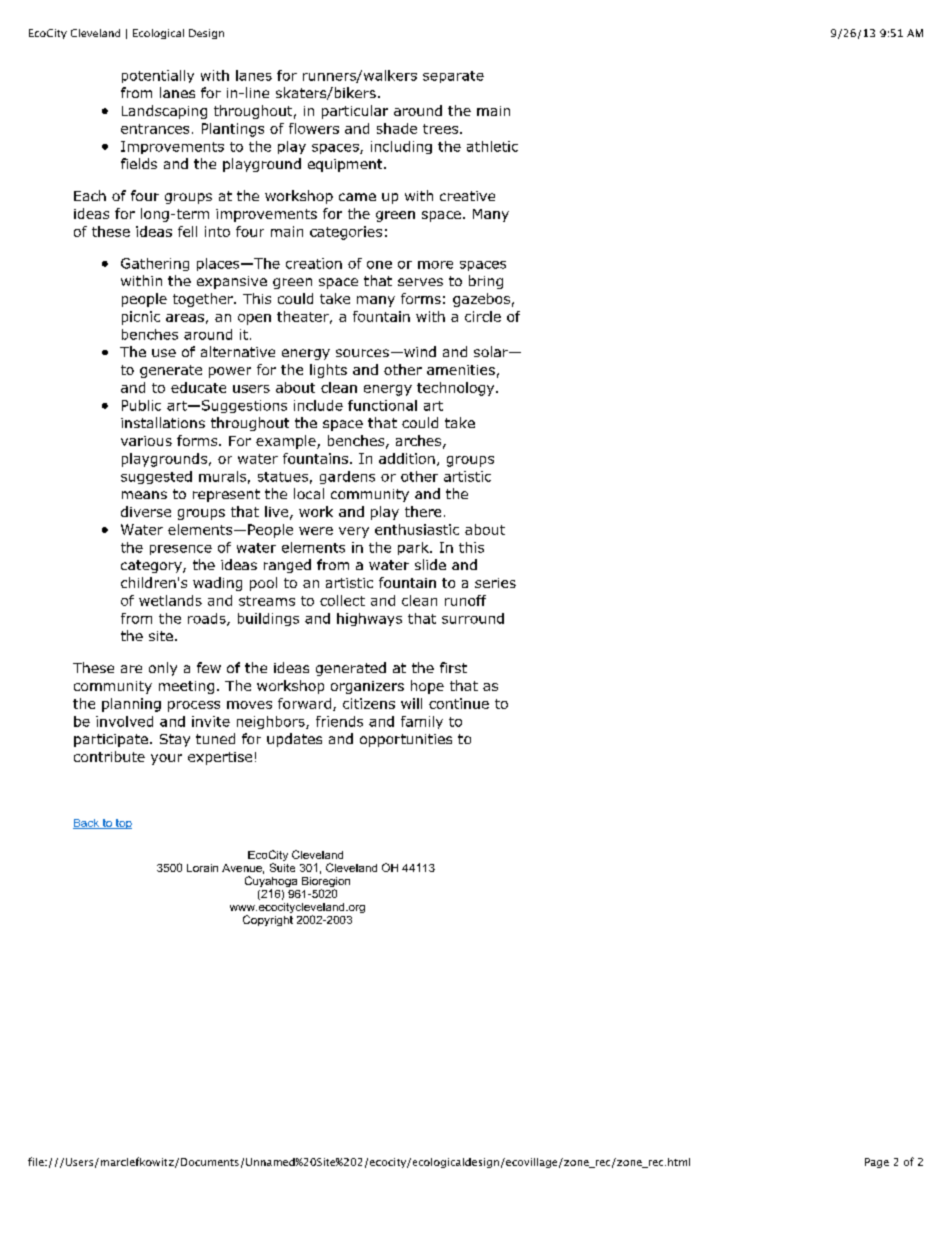  I want to click on trees, so click(442, 129).
